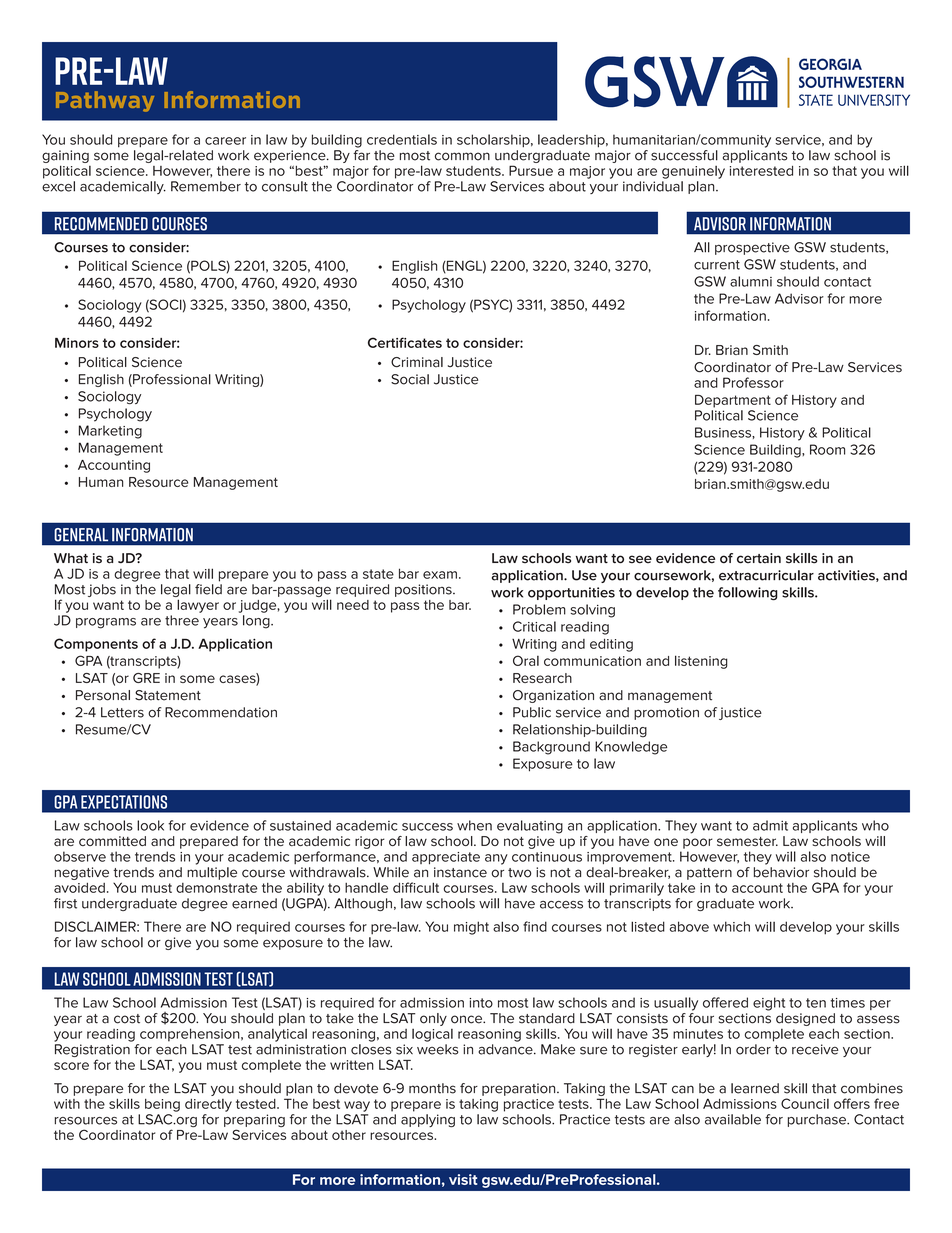  What do you see at coordinates (110, 432) in the image?
I see `Marketing` at bounding box center [110, 432].
